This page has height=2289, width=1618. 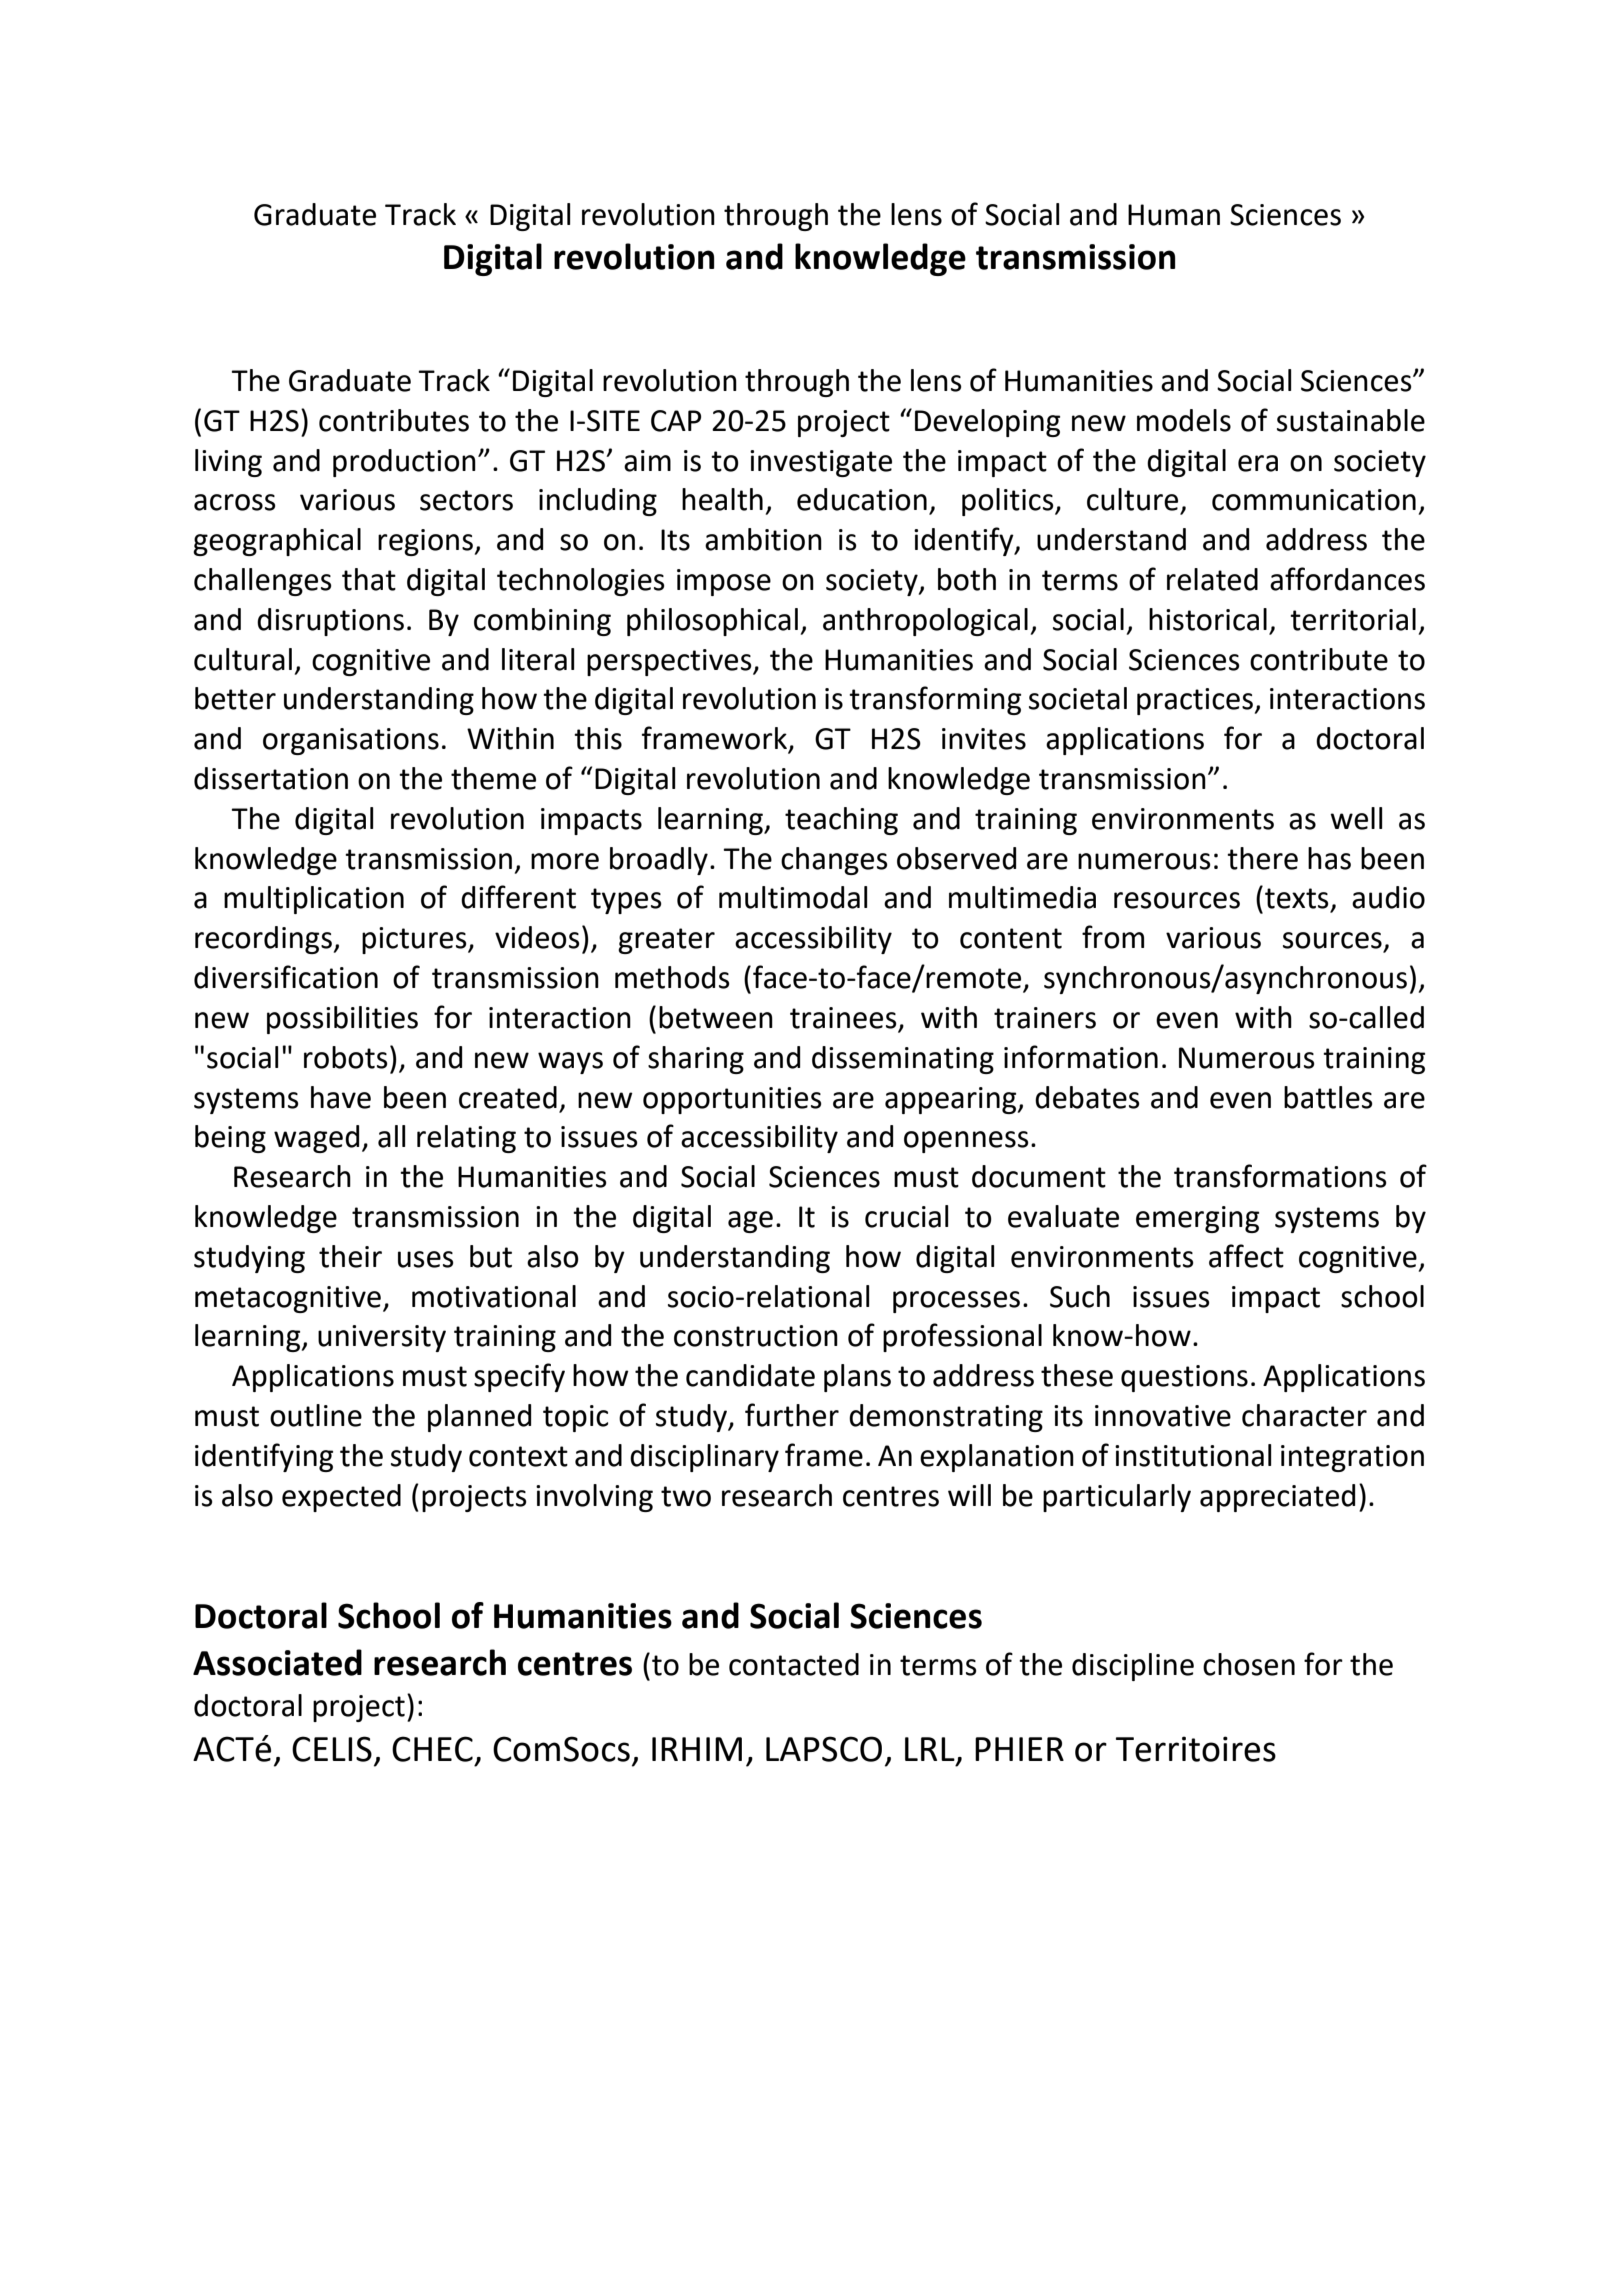 What do you see at coordinates (404, 463) in the page?
I see `production` at bounding box center [404, 463].
